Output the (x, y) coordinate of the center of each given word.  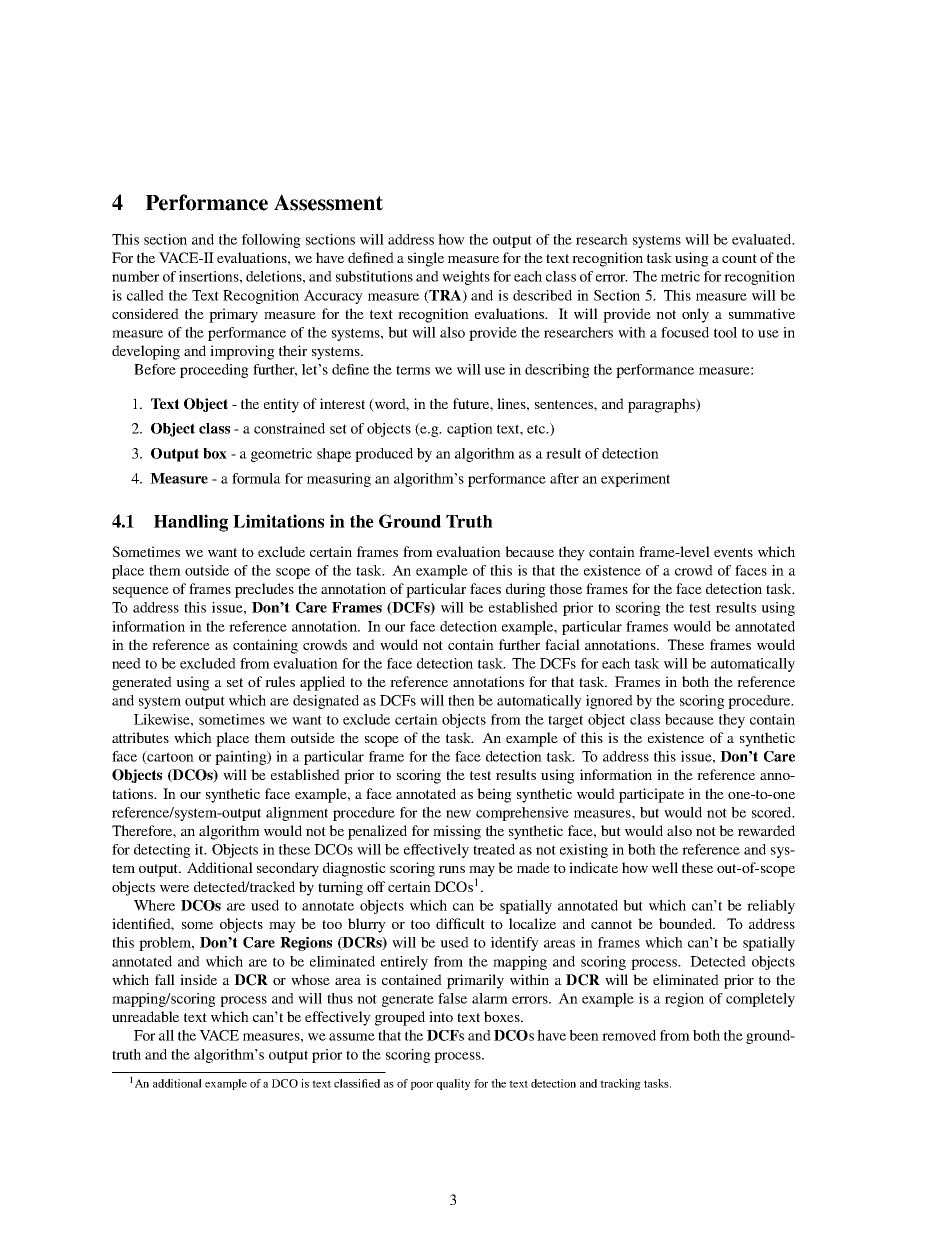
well (665, 867)
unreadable (145, 1016)
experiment (635, 480)
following (271, 241)
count (739, 258)
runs (452, 869)
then (461, 700)
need (126, 663)
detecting (162, 851)
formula (256, 478)
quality (453, 1084)
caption (470, 430)
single (426, 259)
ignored (609, 702)
